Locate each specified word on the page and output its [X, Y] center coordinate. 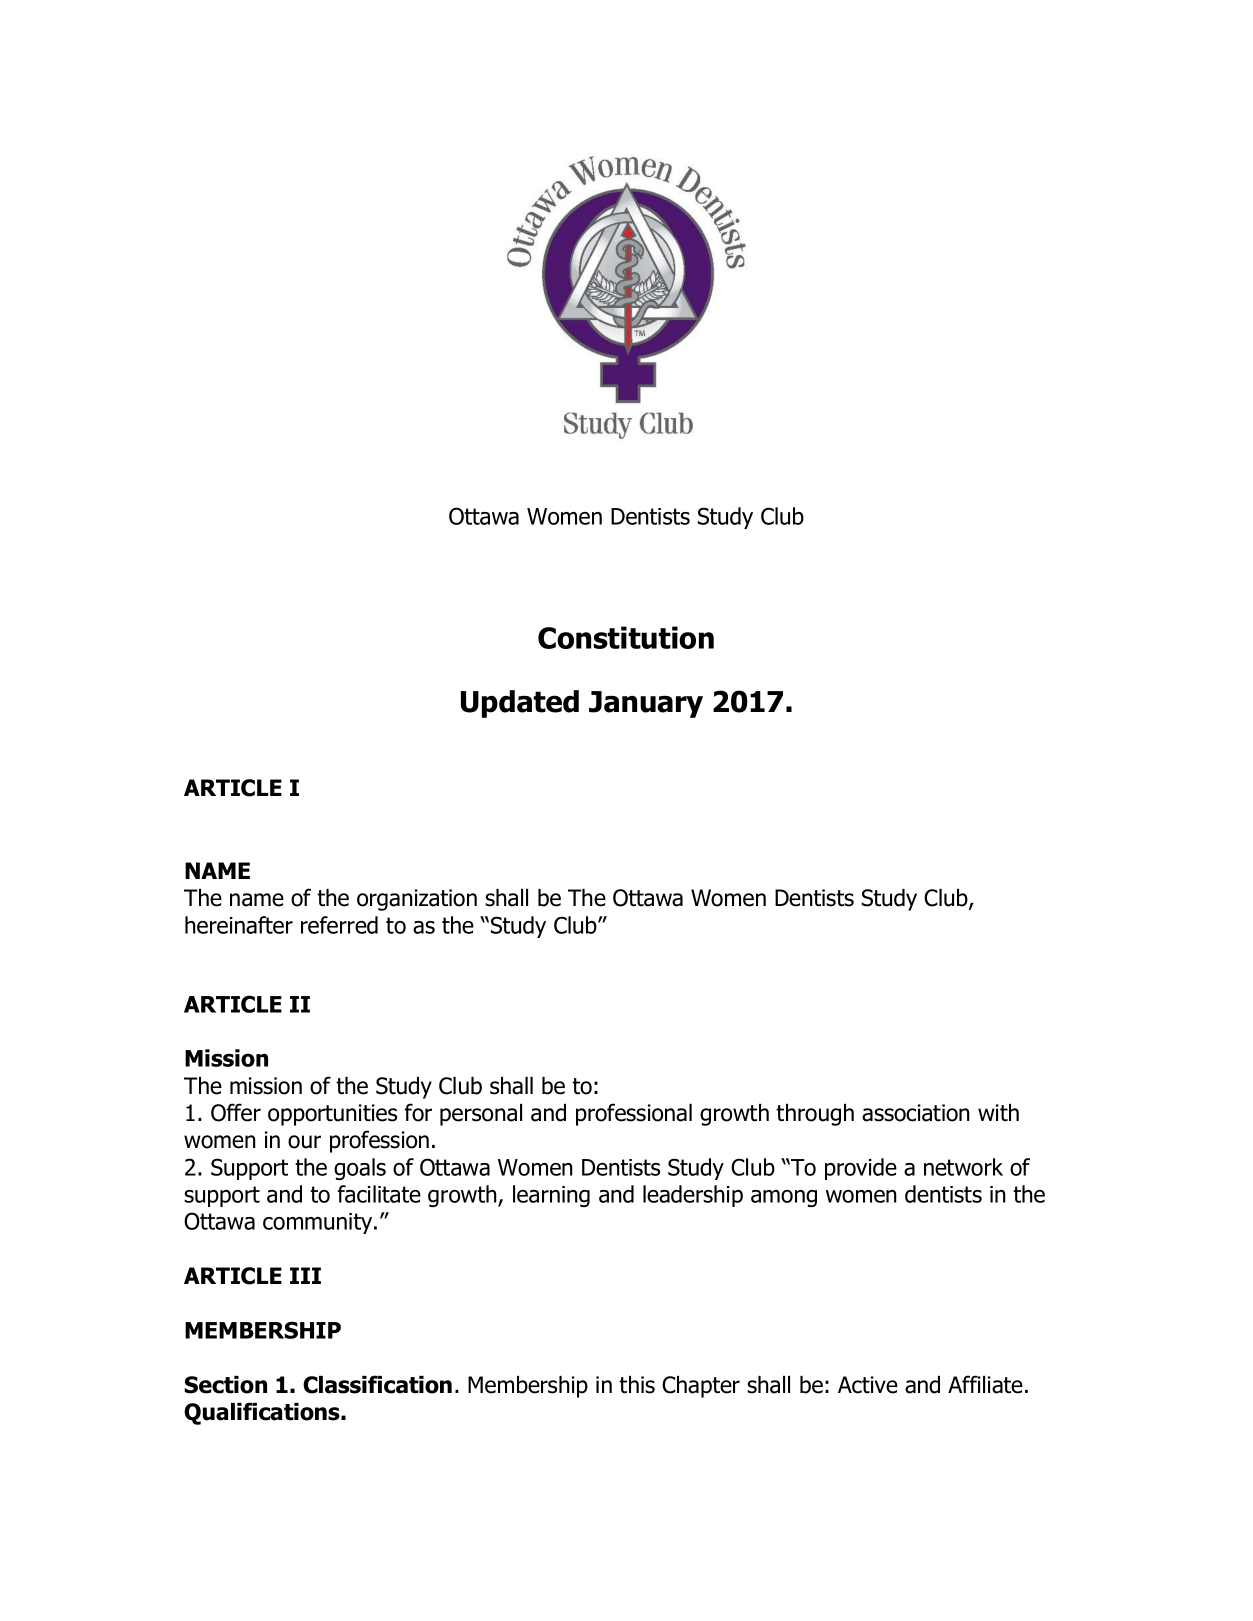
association [916, 1113]
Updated [520, 704]
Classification [377, 1384]
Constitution [626, 637]
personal [481, 1115]
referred [339, 925]
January [646, 704]
